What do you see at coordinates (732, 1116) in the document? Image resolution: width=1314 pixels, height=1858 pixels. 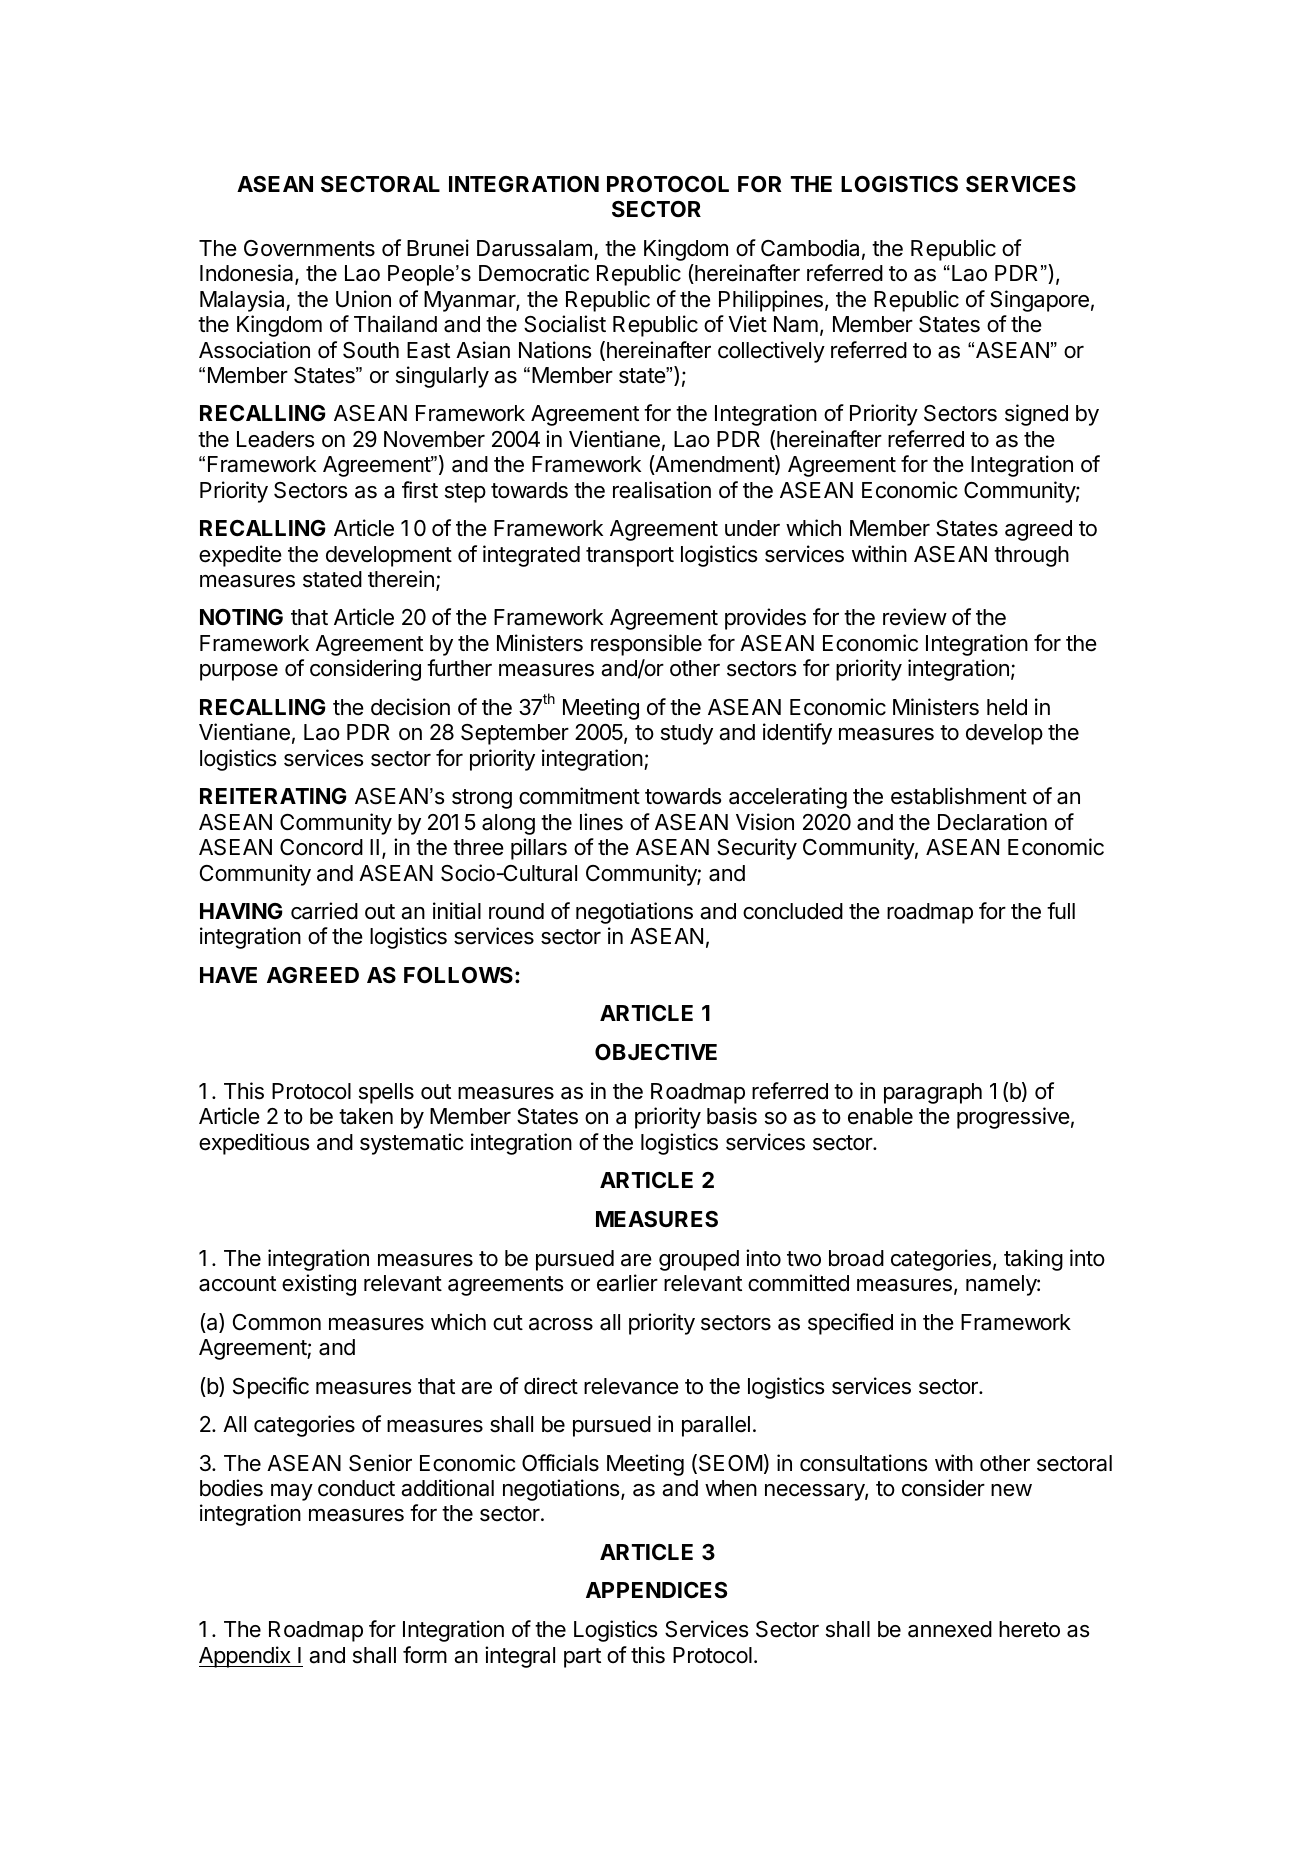 I see `basis` at bounding box center [732, 1116].
